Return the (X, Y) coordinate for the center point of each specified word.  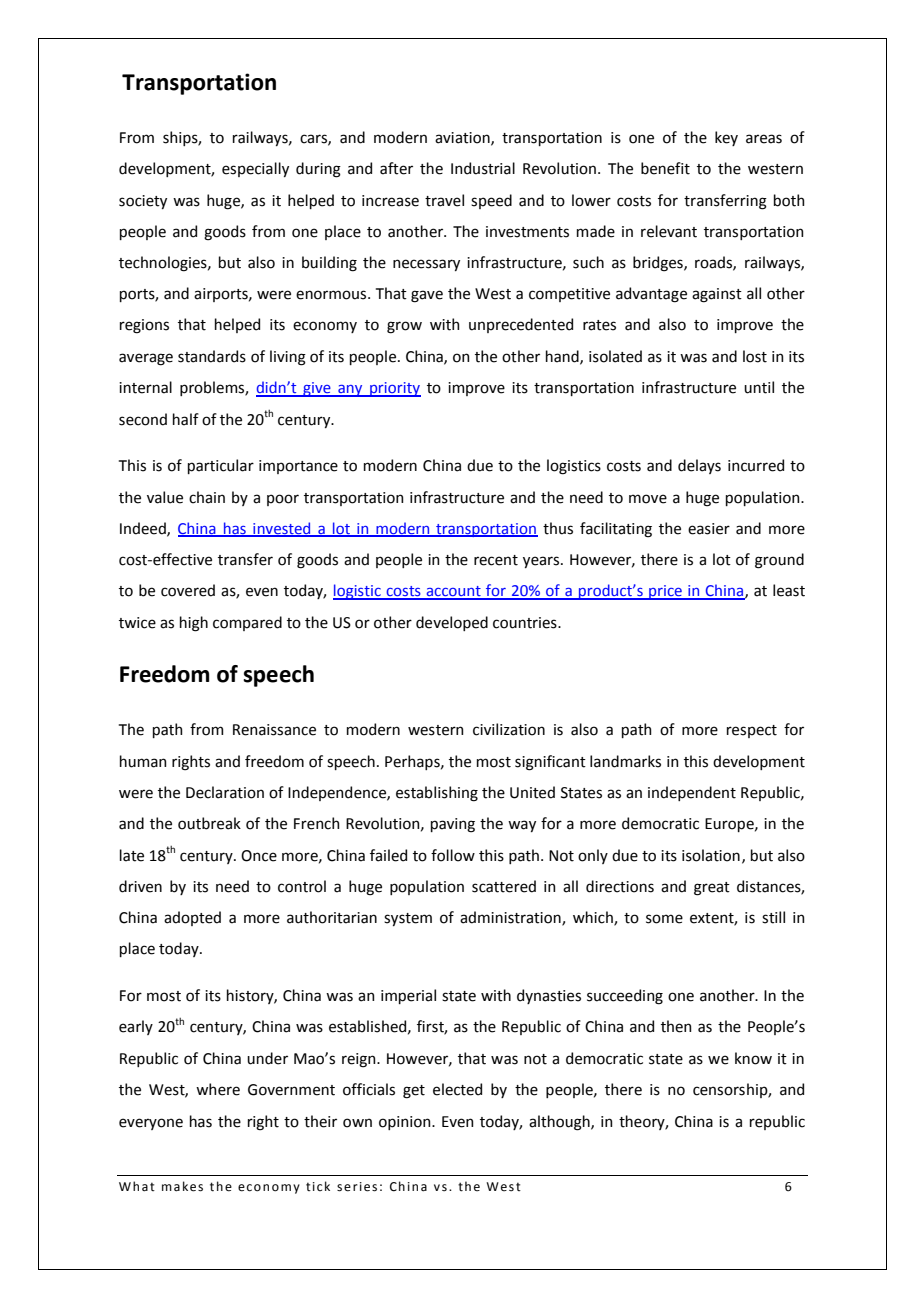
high (194, 624)
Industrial (483, 168)
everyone (151, 1124)
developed (452, 623)
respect (752, 731)
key (726, 138)
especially (255, 169)
